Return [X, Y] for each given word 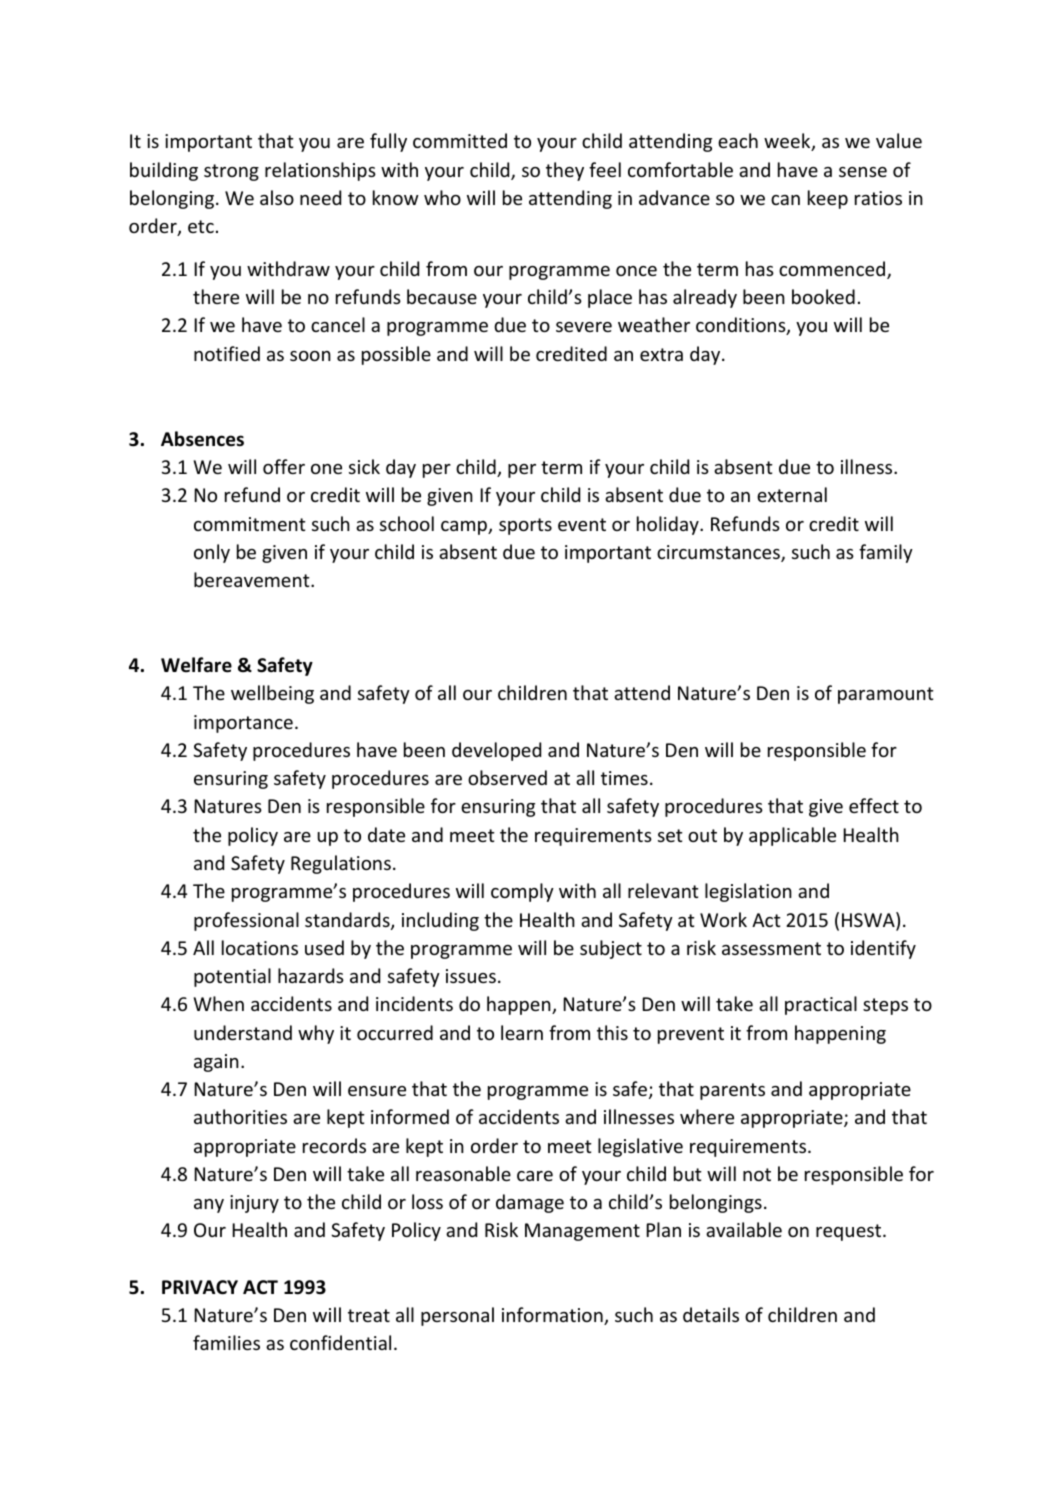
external [792, 494]
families [226, 1342]
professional [246, 921]
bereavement [253, 579]
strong [231, 172]
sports [525, 526]
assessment [771, 948]
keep [828, 199]
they [565, 171]
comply [522, 892]
